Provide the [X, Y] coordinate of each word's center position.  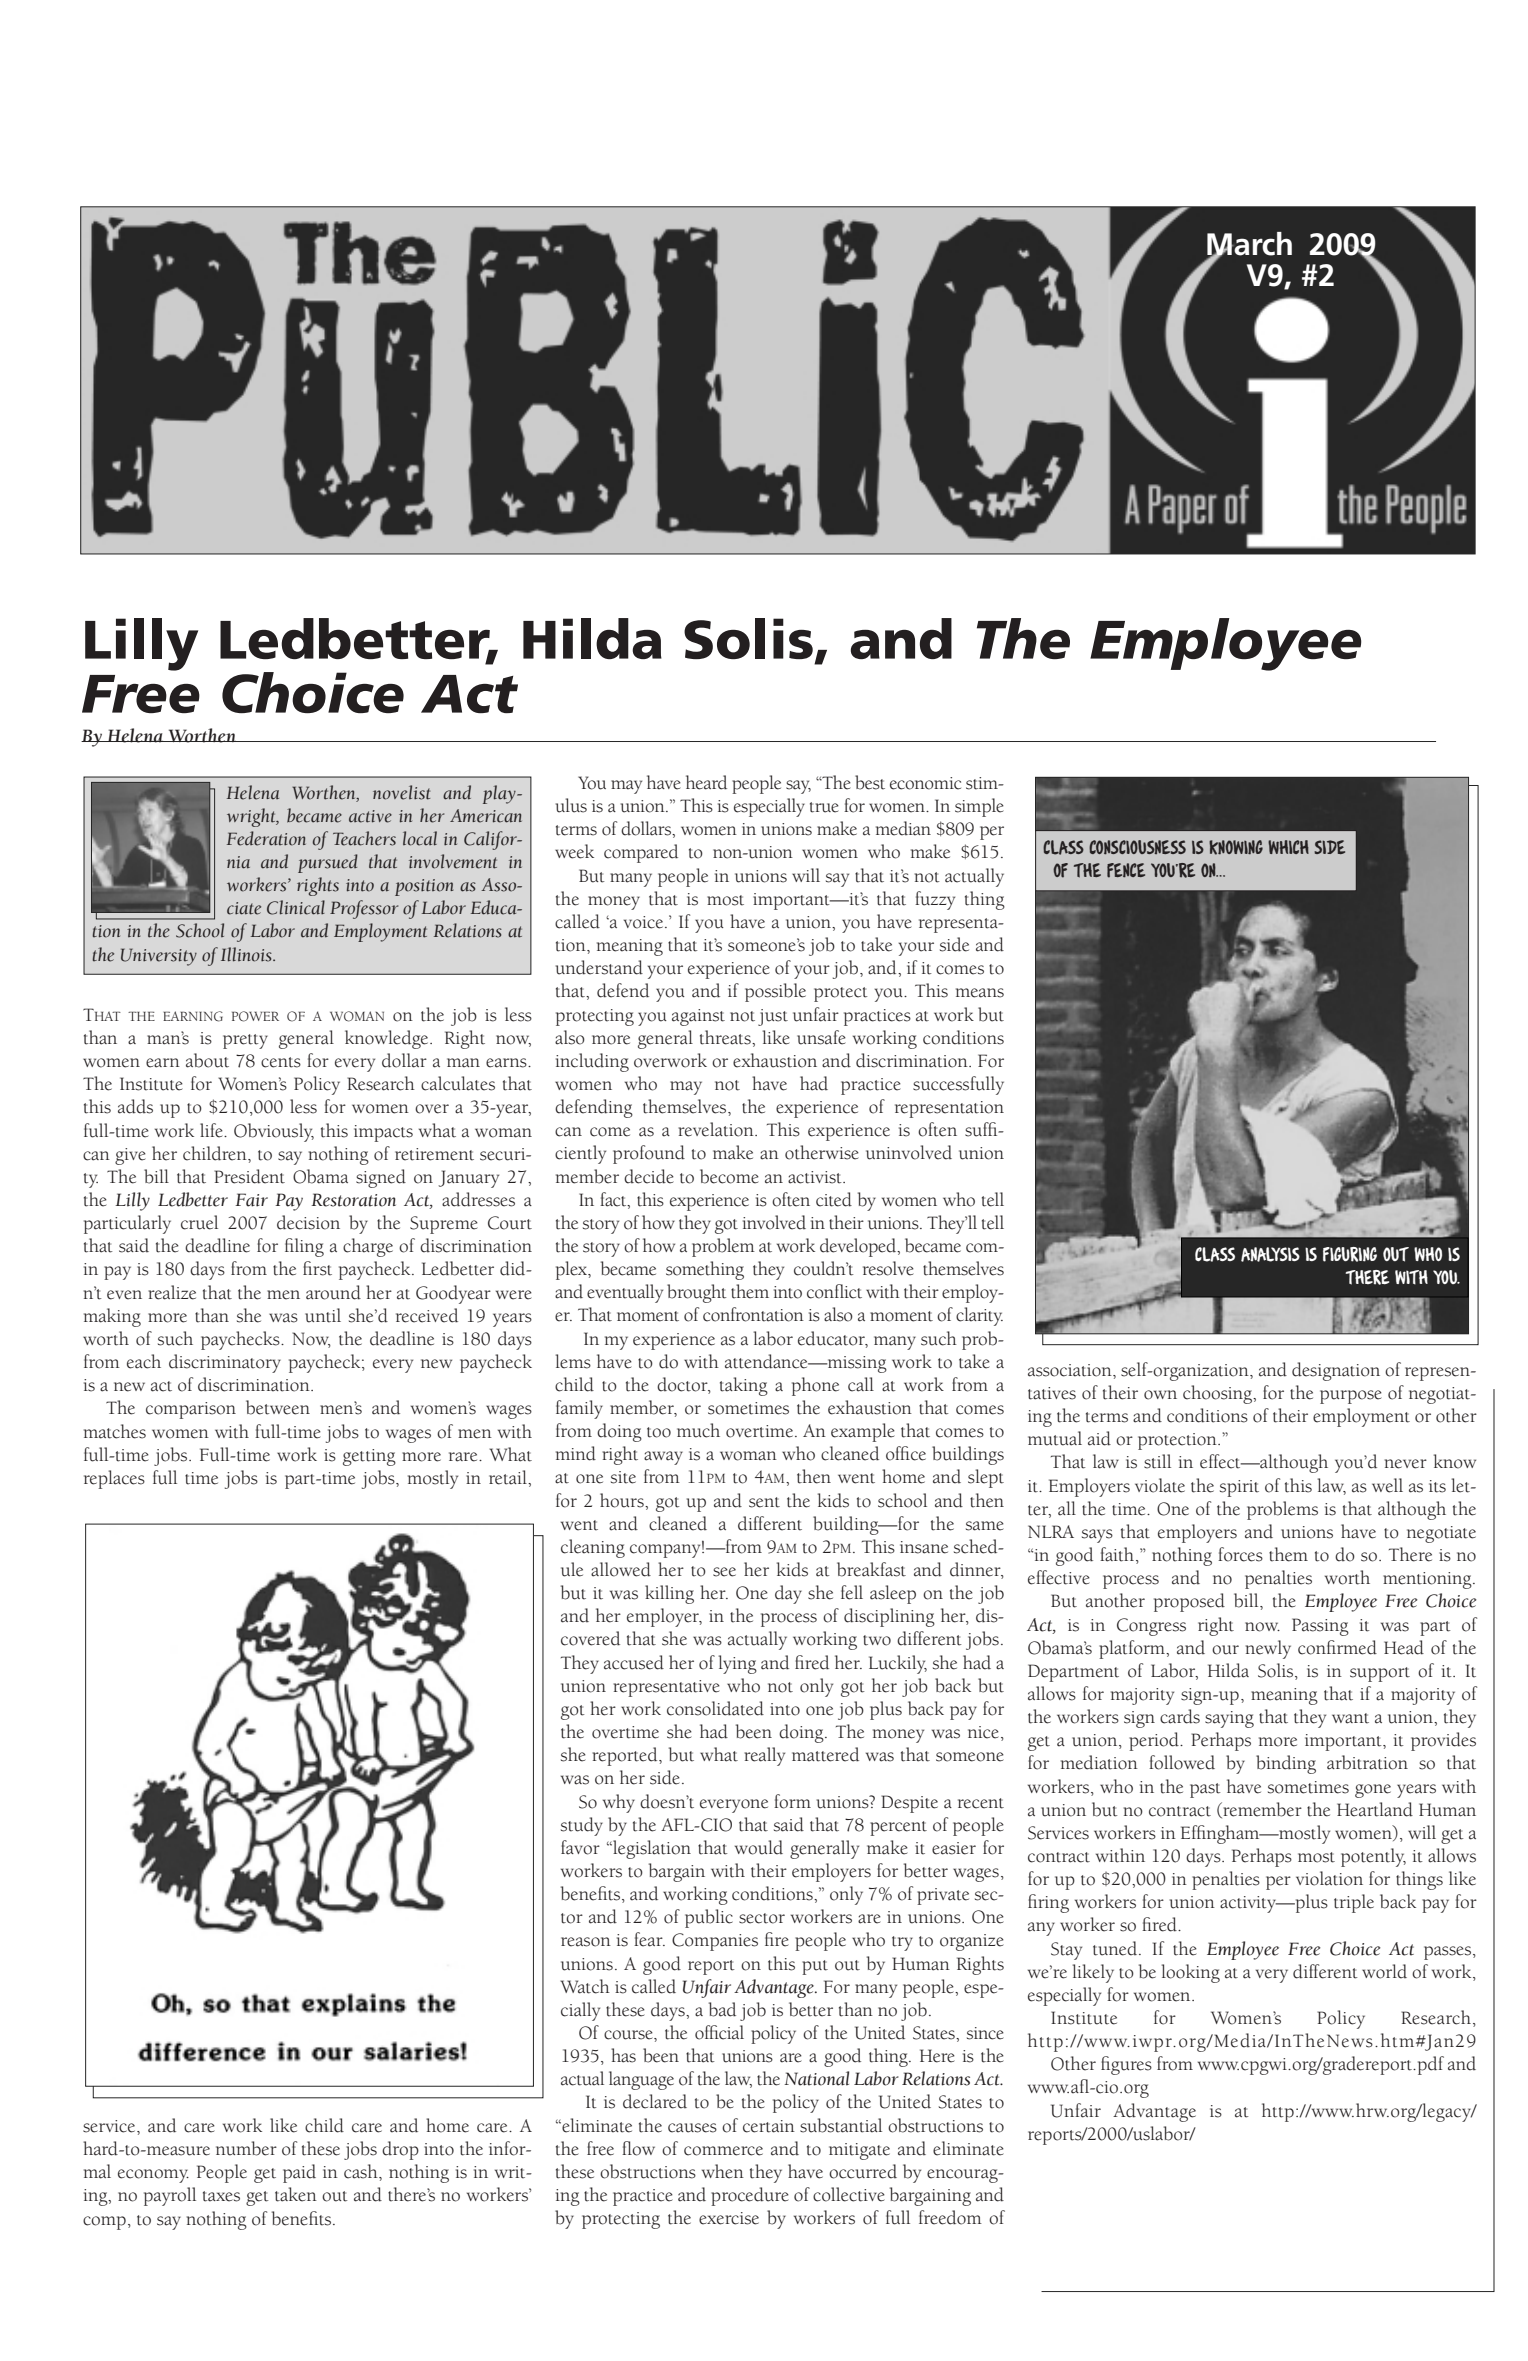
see [724, 1572]
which [1288, 847]
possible [775, 992]
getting [369, 1457]
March [1249, 245]
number [246, 2148]
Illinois [247, 954]
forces [1240, 1554]
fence [1126, 870]
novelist [401, 792]
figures [1126, 2065]
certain [769, 2126]
